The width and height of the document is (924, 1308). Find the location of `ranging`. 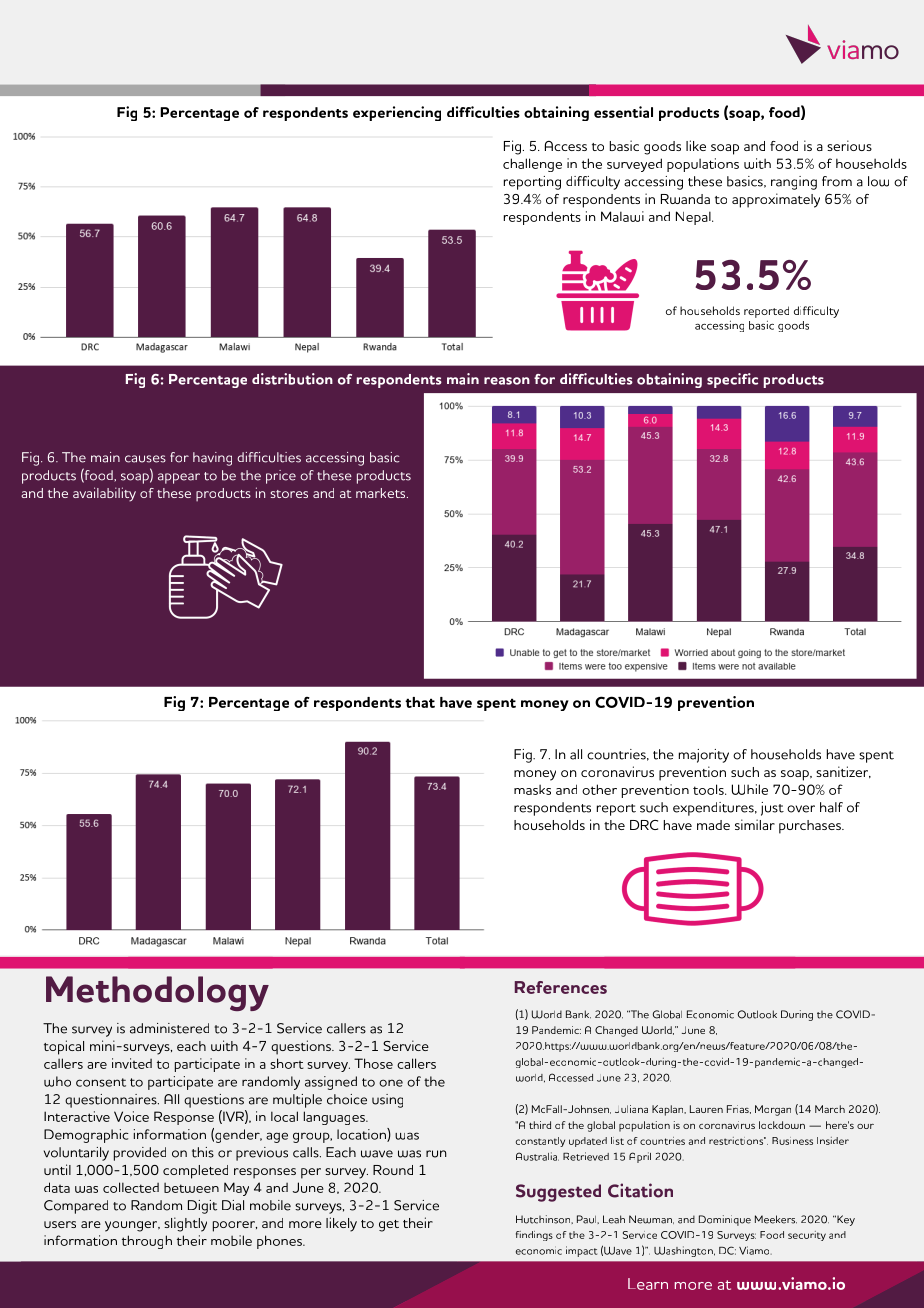

ranging is located at coordinates (794, 183).
